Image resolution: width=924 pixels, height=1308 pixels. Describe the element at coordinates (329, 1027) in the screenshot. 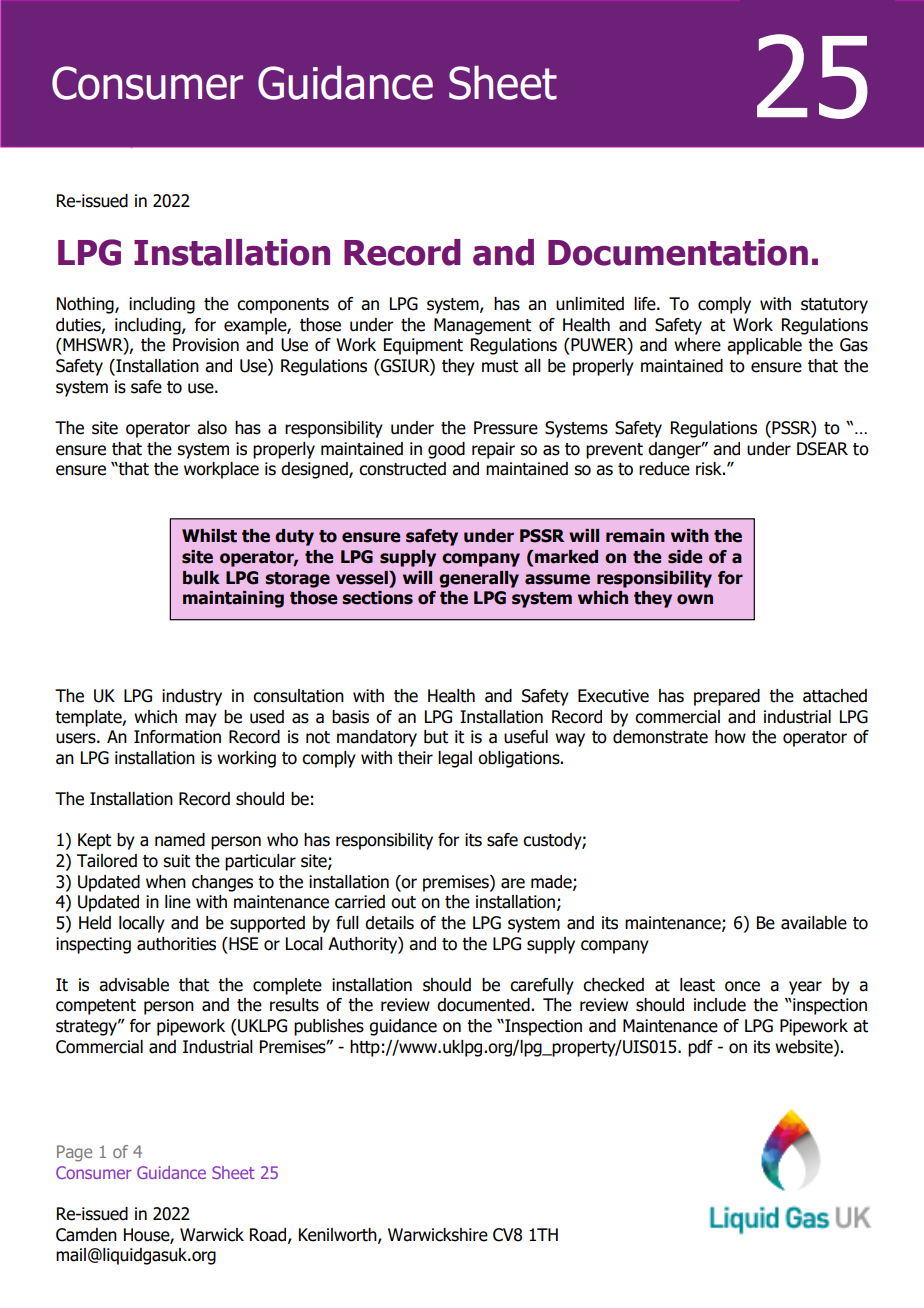

I see `publishes` at that location.
